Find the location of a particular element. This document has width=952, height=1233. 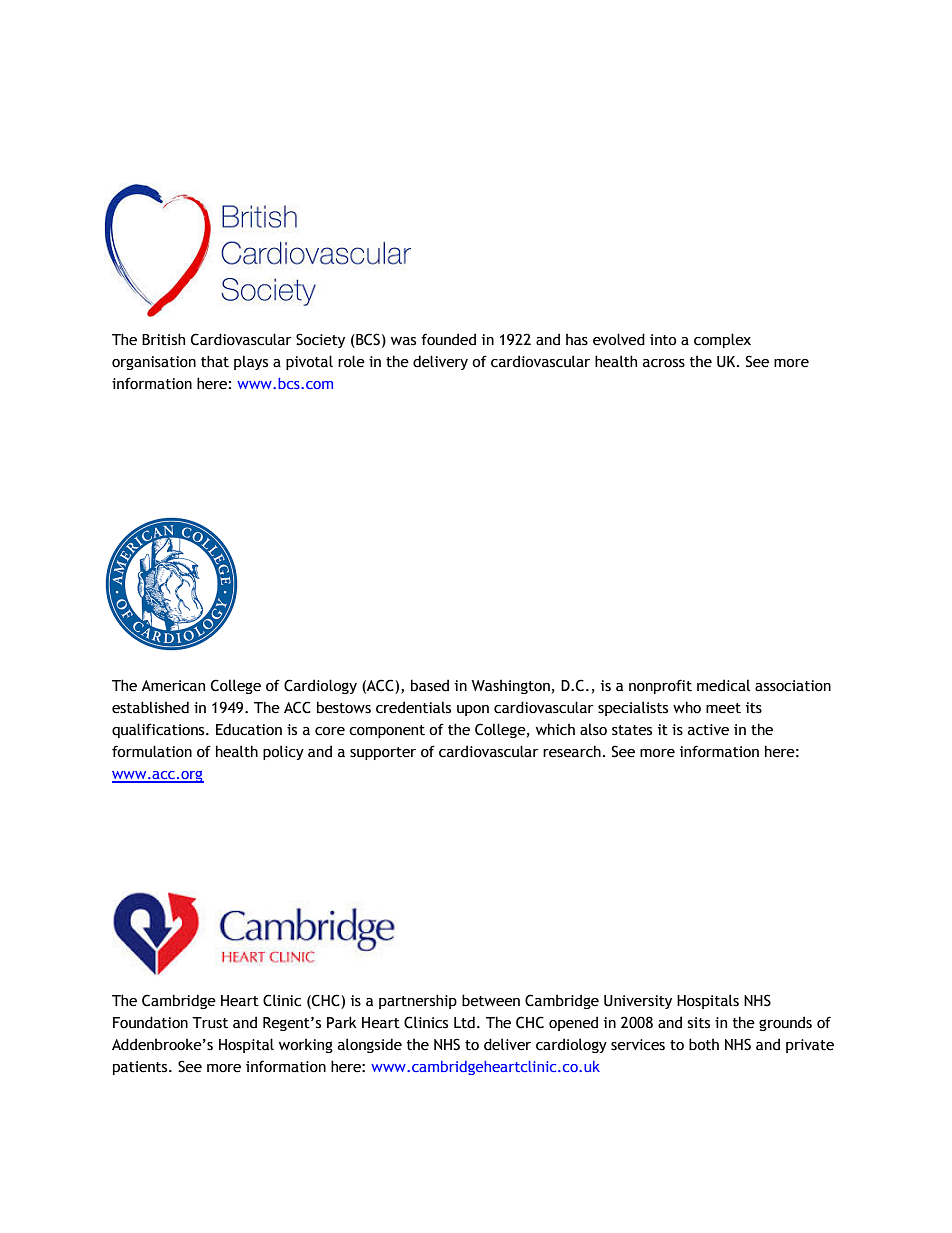

Education is located at coordinates (249, 729).
